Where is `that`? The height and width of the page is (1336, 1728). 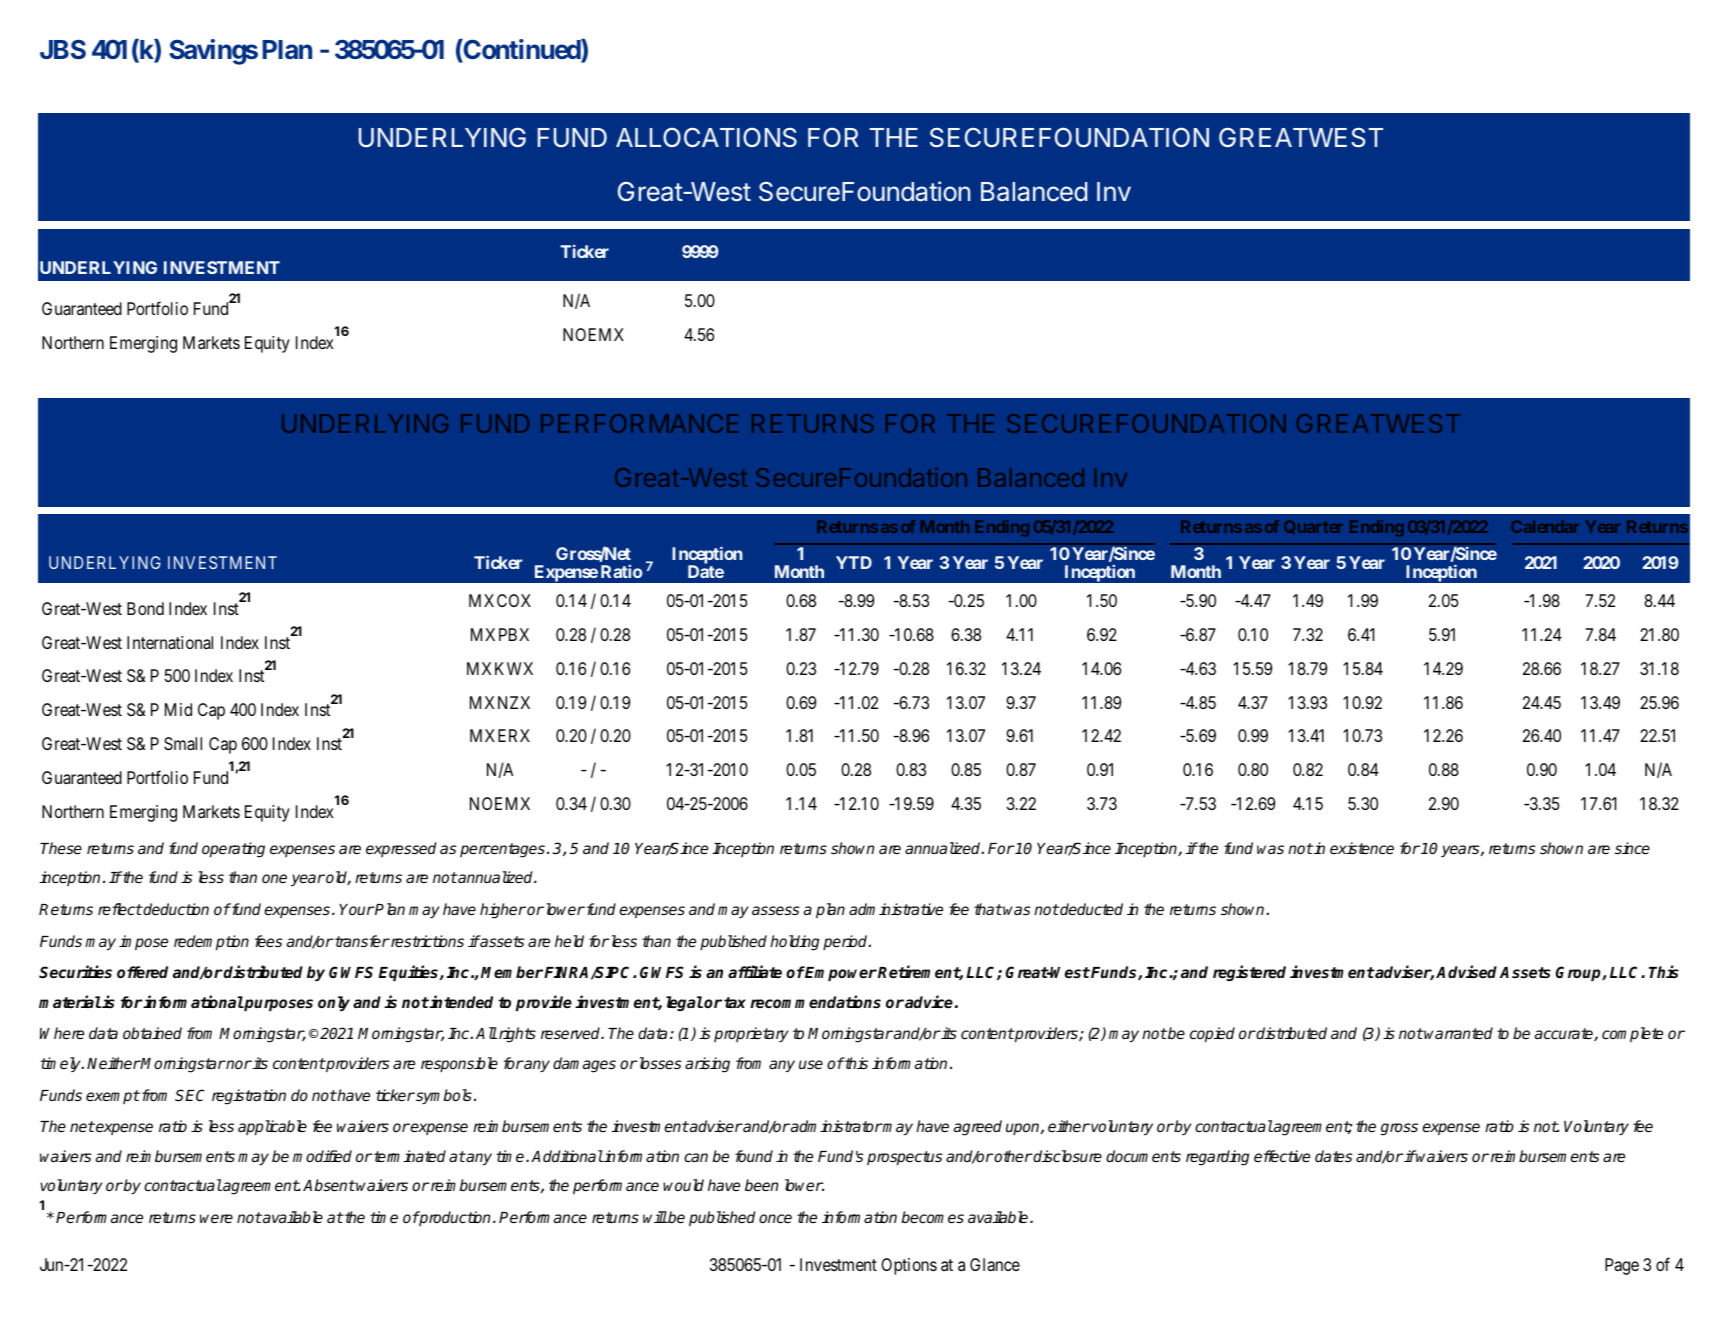
that is located at coordinates (988, 909).
